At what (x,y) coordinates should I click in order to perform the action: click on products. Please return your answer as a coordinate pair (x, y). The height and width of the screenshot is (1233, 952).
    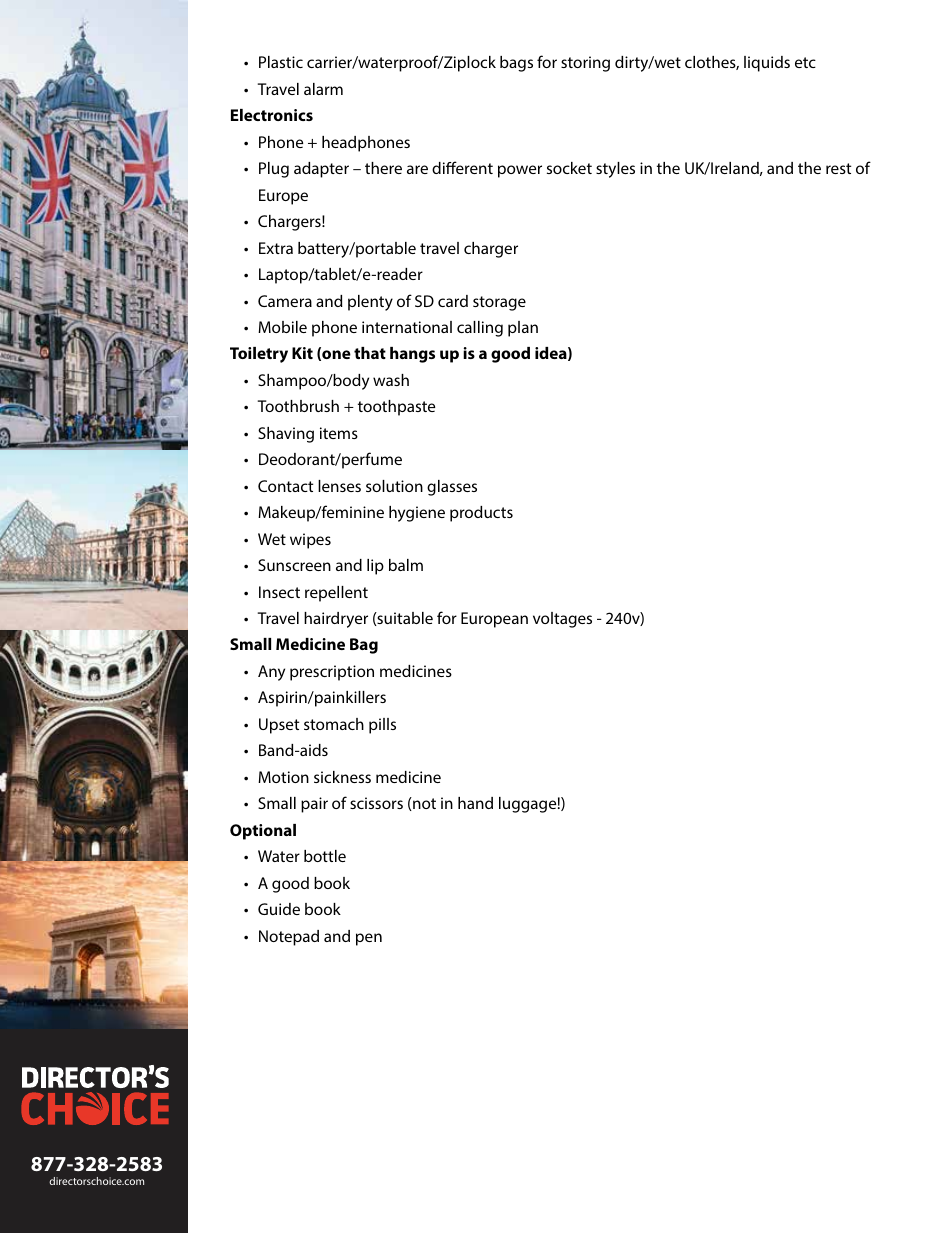
    Looking at the image, I should click on (481, 514).
